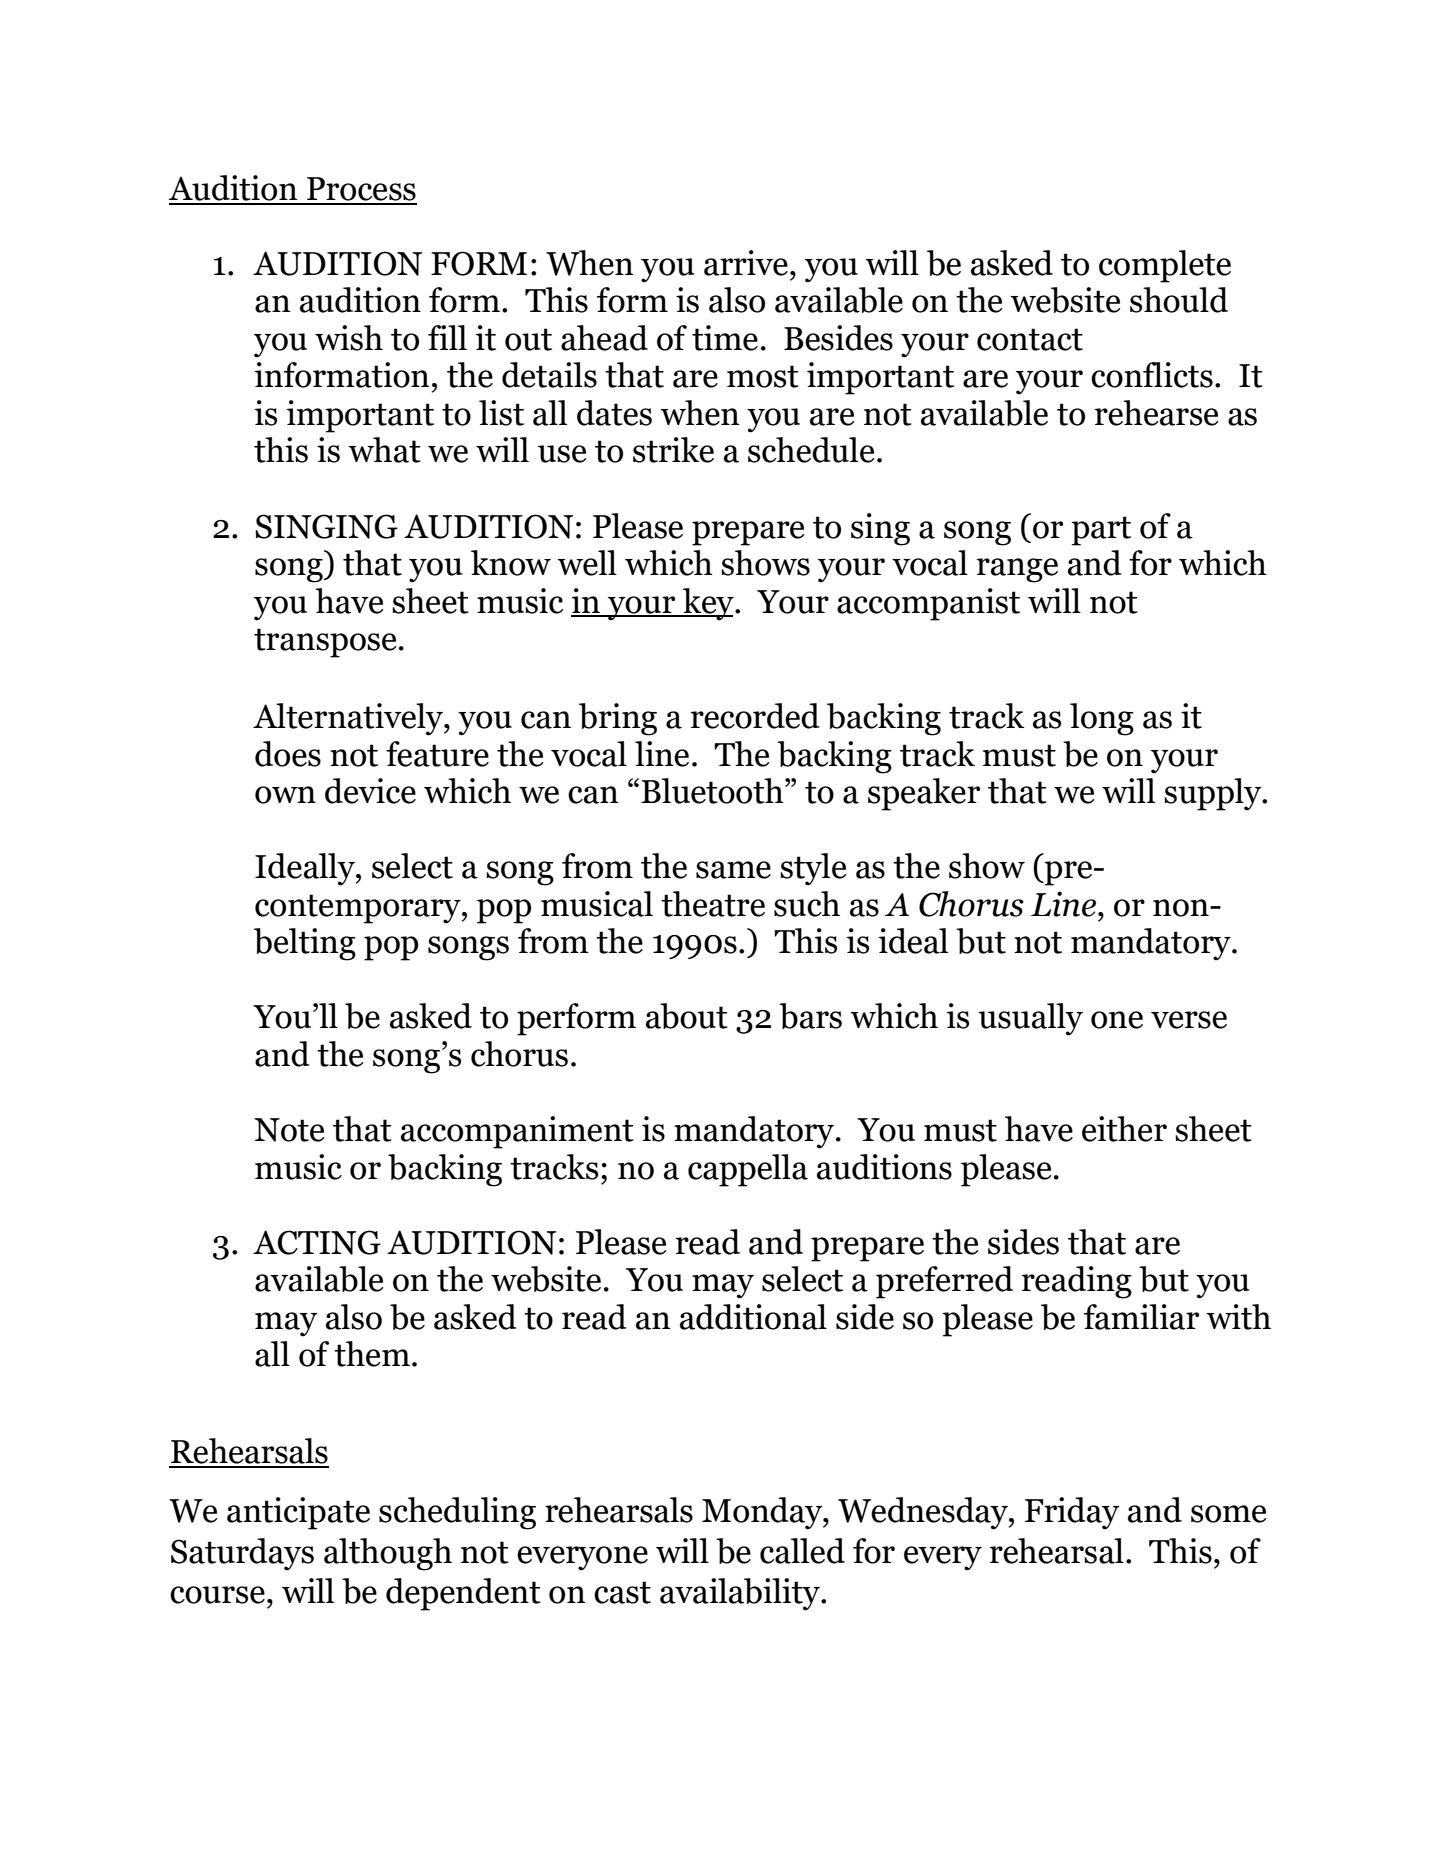 Image resolution: width=1443 pixels, height=1868 pixels. Describe the element at coordinates (388, 1554) in the image. I see `although` at that location.
